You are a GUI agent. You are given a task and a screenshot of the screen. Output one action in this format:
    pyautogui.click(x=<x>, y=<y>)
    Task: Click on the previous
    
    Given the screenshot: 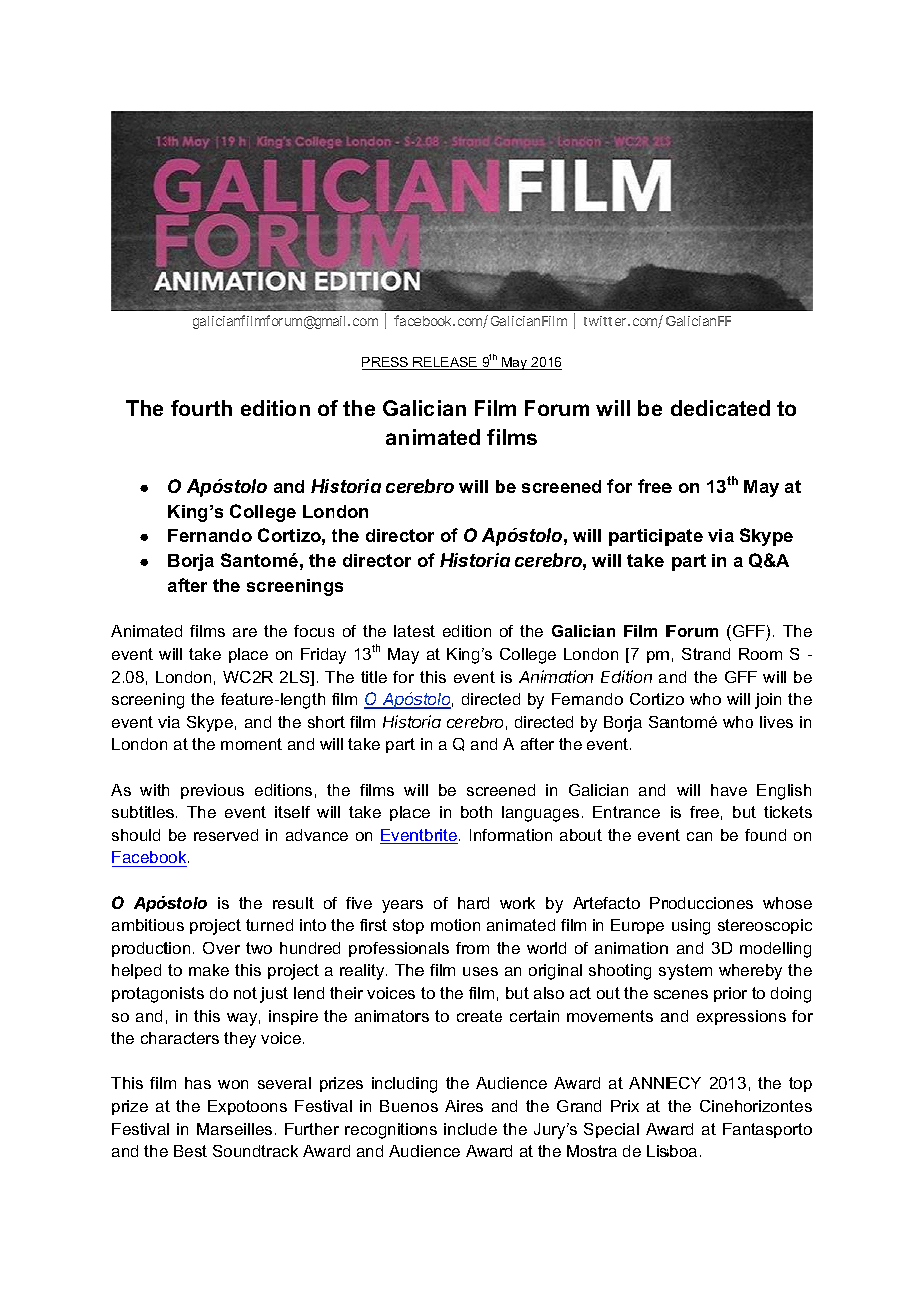 What is the action you would take?
    pyautogui.click(x=212, y=791)
